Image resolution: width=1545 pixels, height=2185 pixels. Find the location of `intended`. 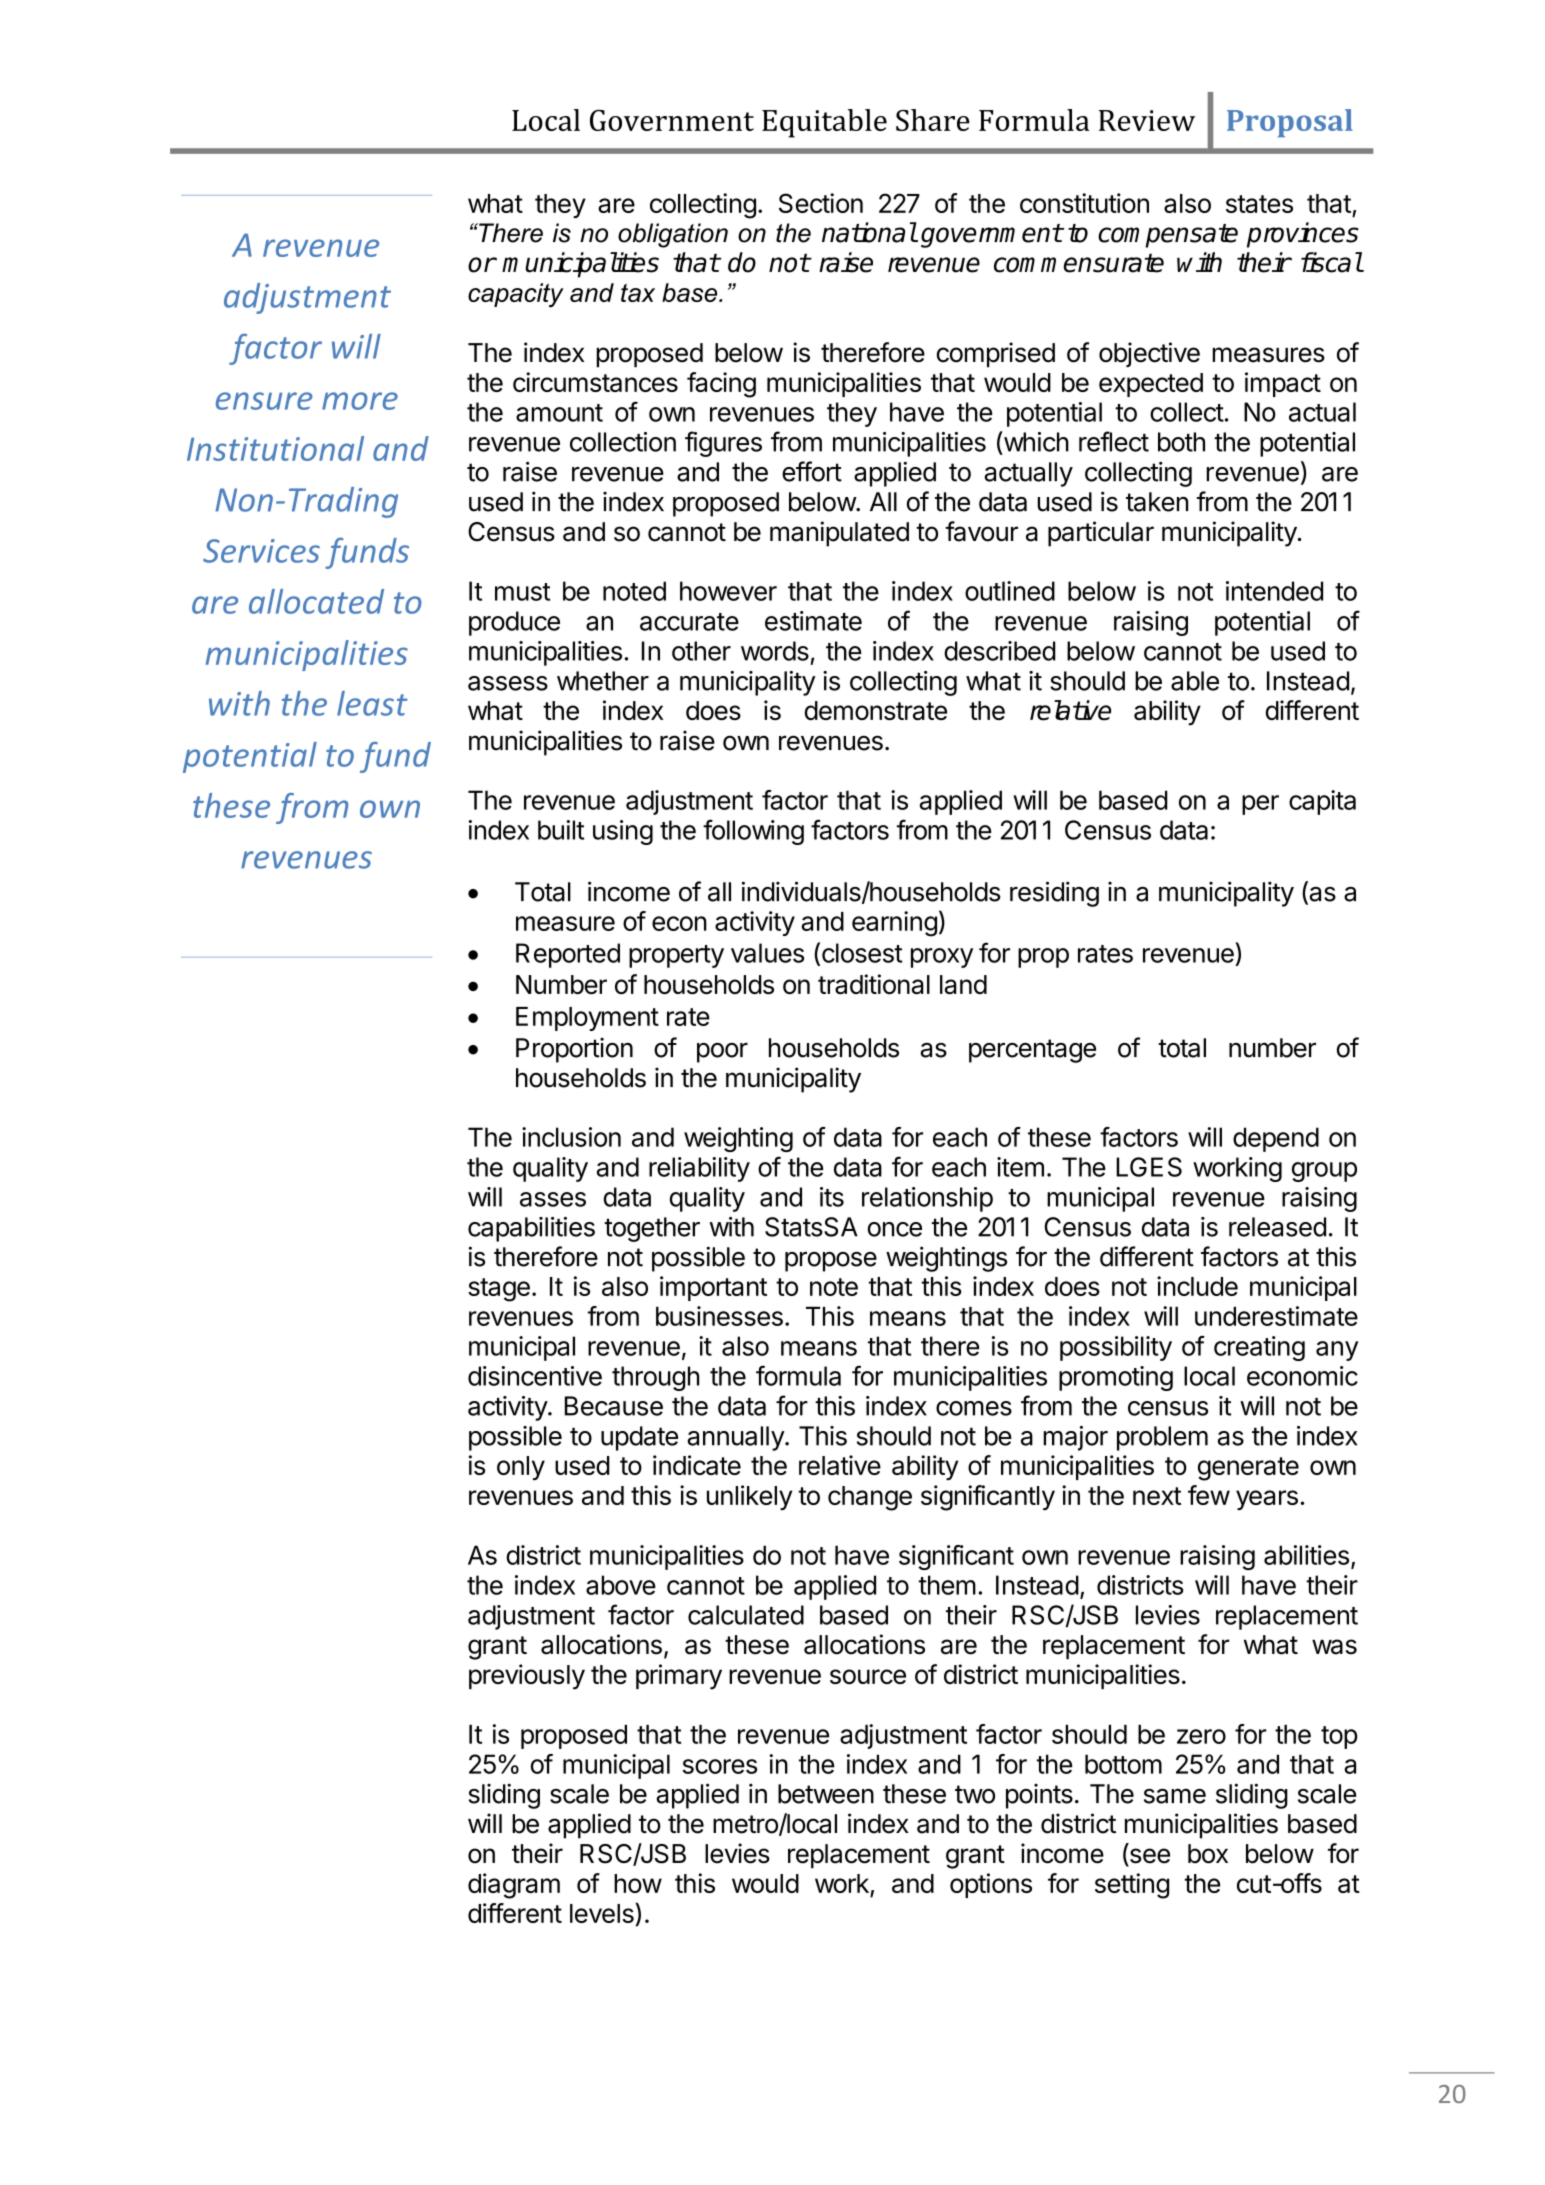

intended is located at coordinates (1274, 591).
